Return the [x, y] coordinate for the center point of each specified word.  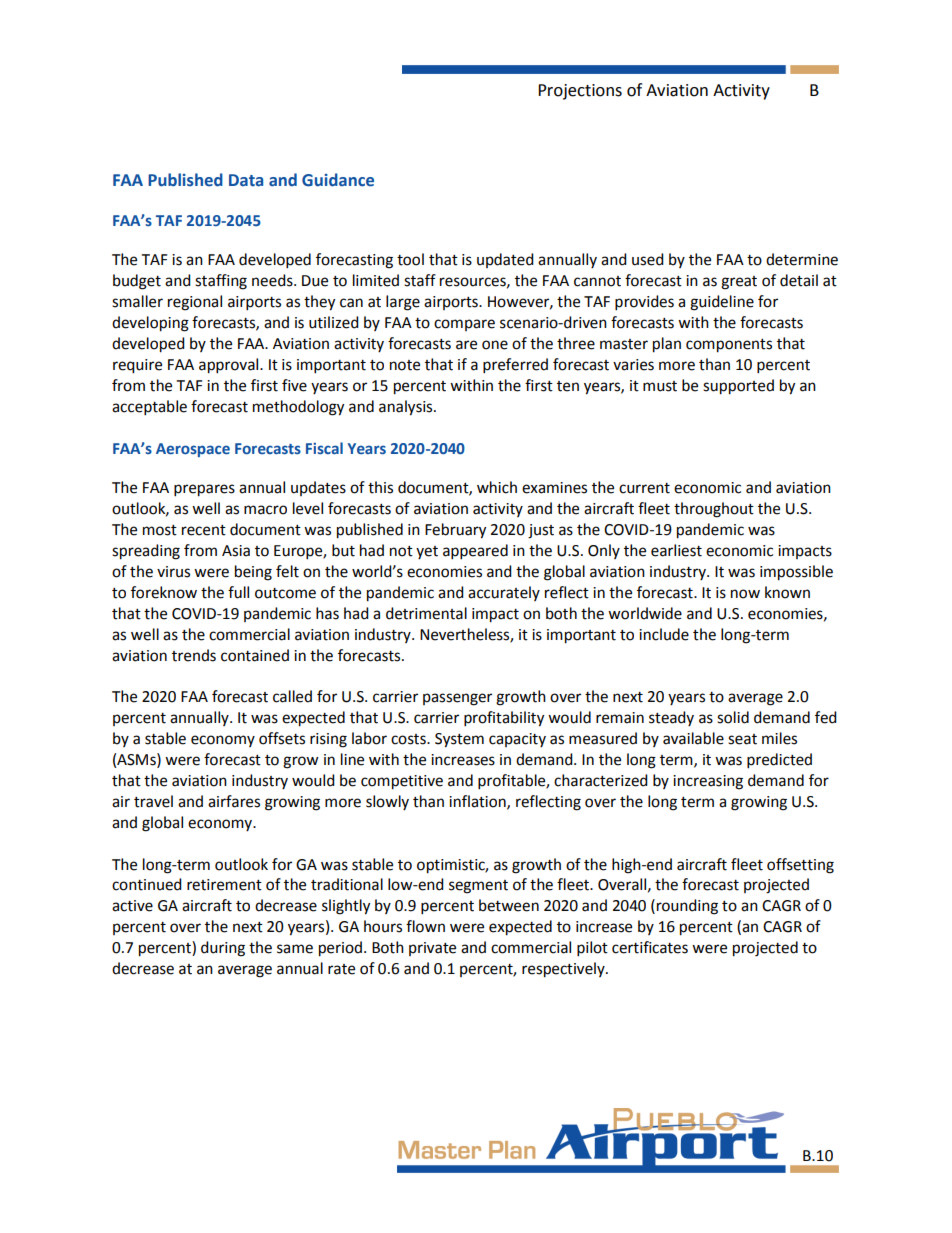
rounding [687, 907]
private [432, 949]
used [648, 259]
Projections [580, 92]
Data [246, 180]
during [223, 949]
